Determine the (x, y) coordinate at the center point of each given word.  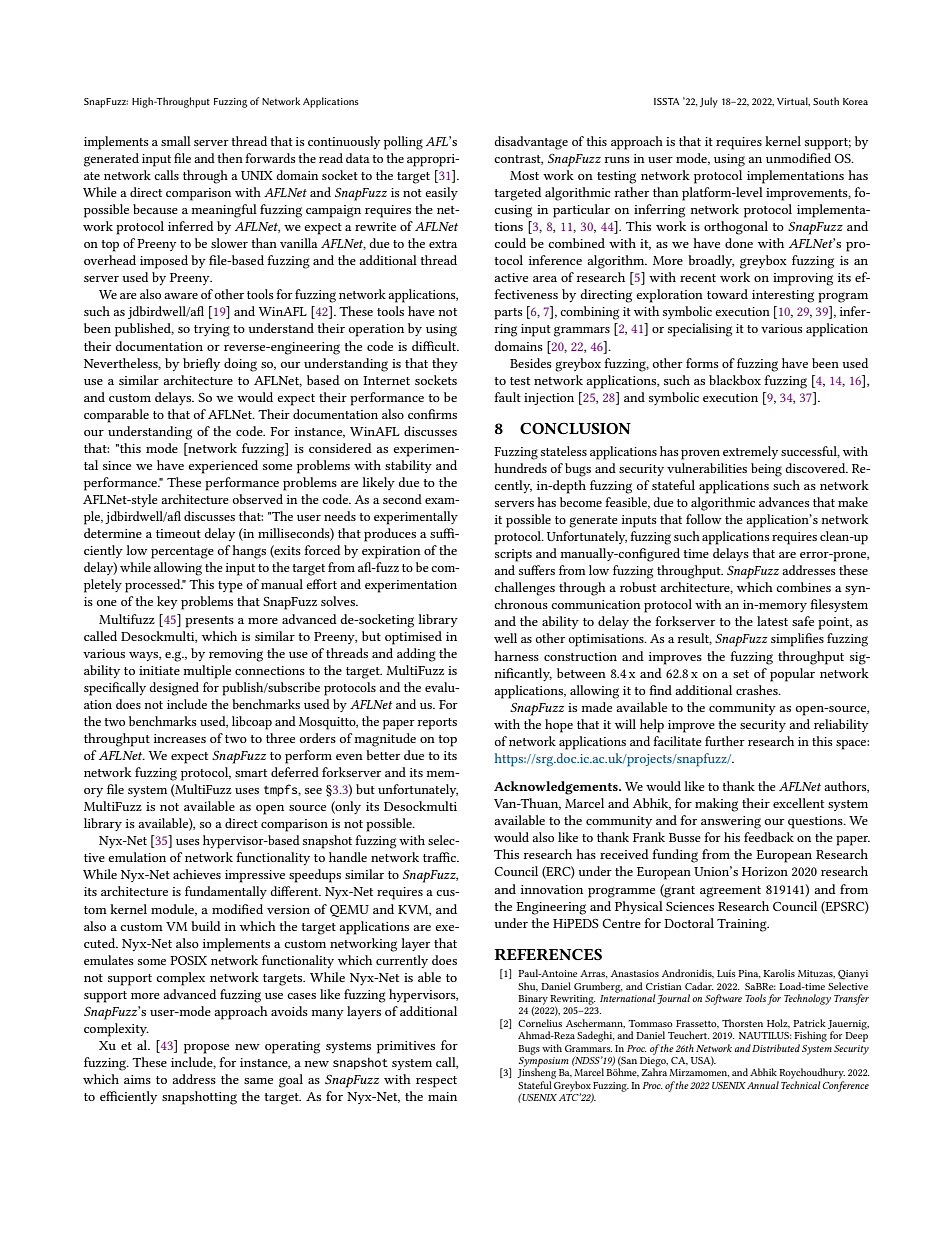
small (176, 141)
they (445, 364)
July (709, 102)
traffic (441, 857)
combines (803, 587)
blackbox (735, 380)
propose (206, 1049)
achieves (197, 874)
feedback (769, 837)
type (230, 587)
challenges (524, 589)
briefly (201, 364)
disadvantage (531, 143)
